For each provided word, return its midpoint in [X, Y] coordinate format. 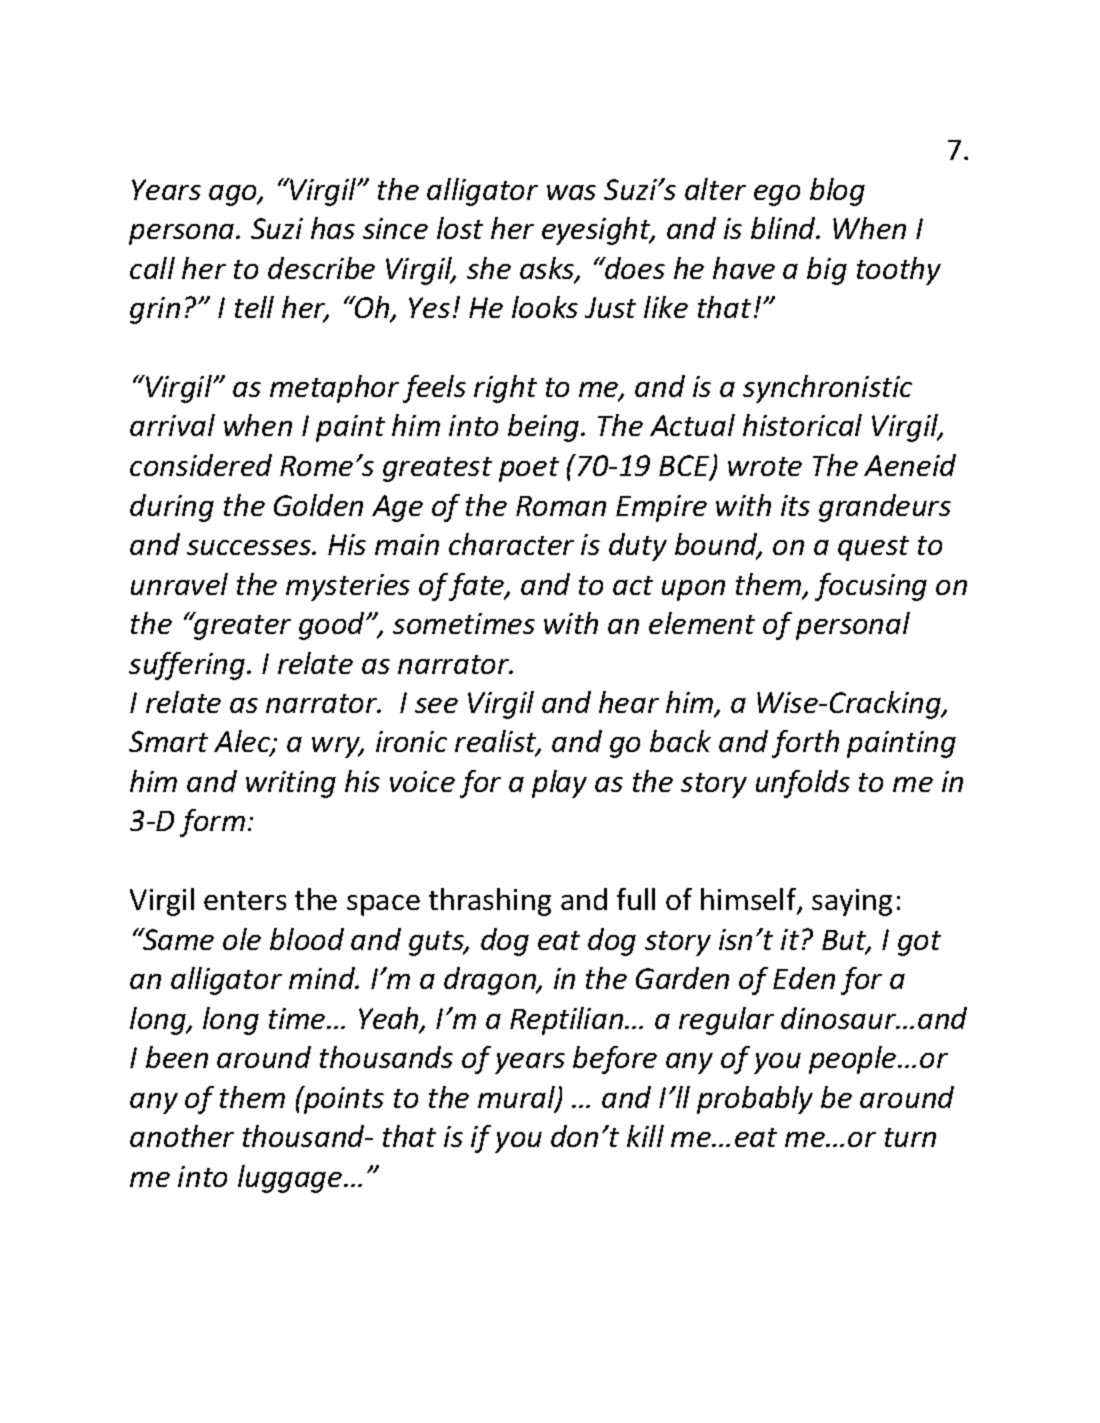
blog [837, 192]
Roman [561, 506]
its [795, 505]
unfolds [803, 784]
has [333, 228]
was [571, 192]
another [182, 1136]
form [212, 823]
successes [250, 547]
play [559, 784]
